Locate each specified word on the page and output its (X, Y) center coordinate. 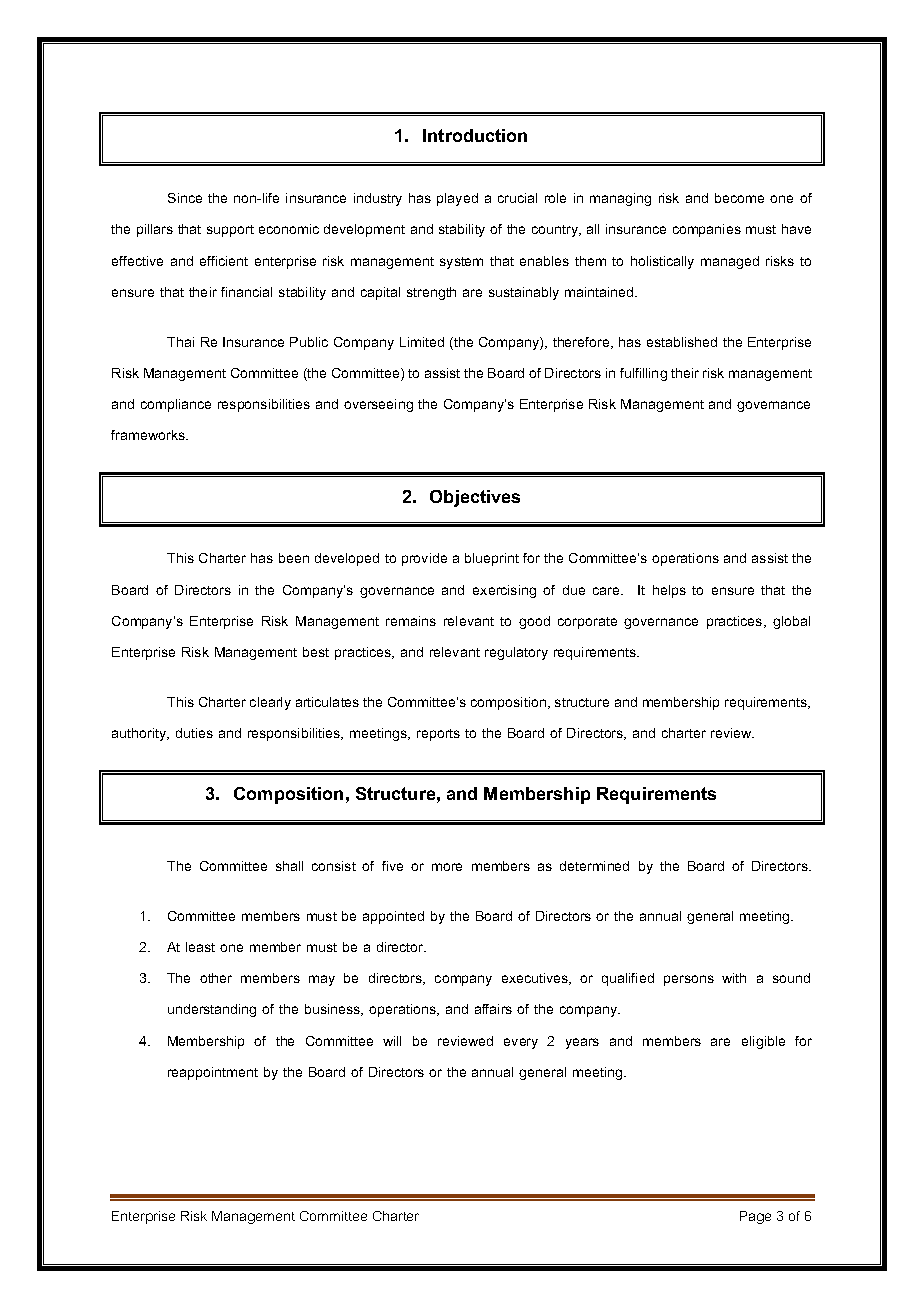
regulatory (516, 653)
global (791, 622)
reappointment (213, 1073)
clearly (270, 703)
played (457, 199)
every (521, 1043)
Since (185, 198)
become (739, 198)
